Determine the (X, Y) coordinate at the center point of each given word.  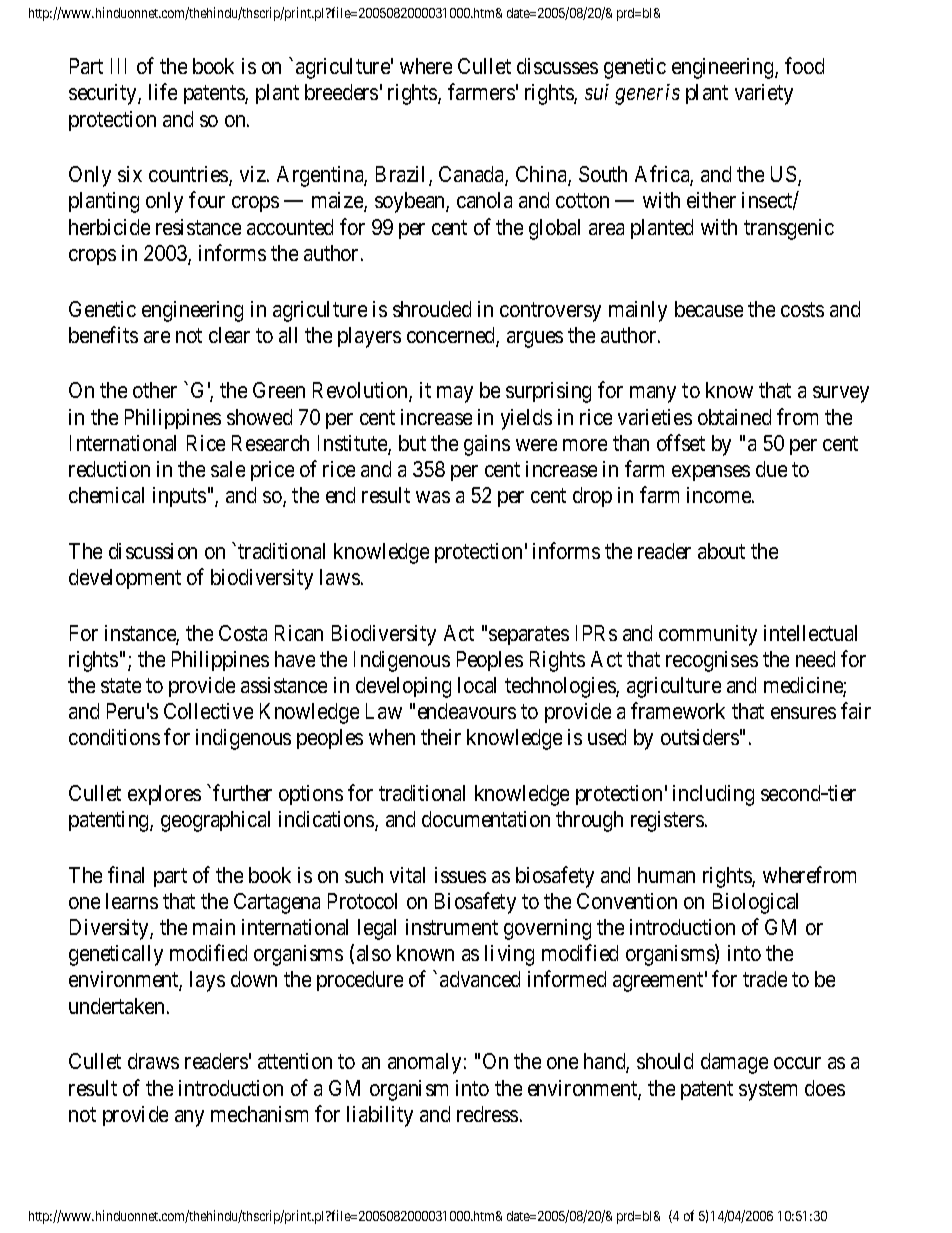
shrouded (432, 309)
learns (132, 901)
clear (229, 335)
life (163, 92)
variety (764, 94)
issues (460, 875)
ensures (803, 713)
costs (802, 309)
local (477, 685)
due (771, 469)
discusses (557, 66)
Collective (208, 711)
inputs (179, 497)
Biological (755, 903)
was (433, 497)
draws (153, 1061)
